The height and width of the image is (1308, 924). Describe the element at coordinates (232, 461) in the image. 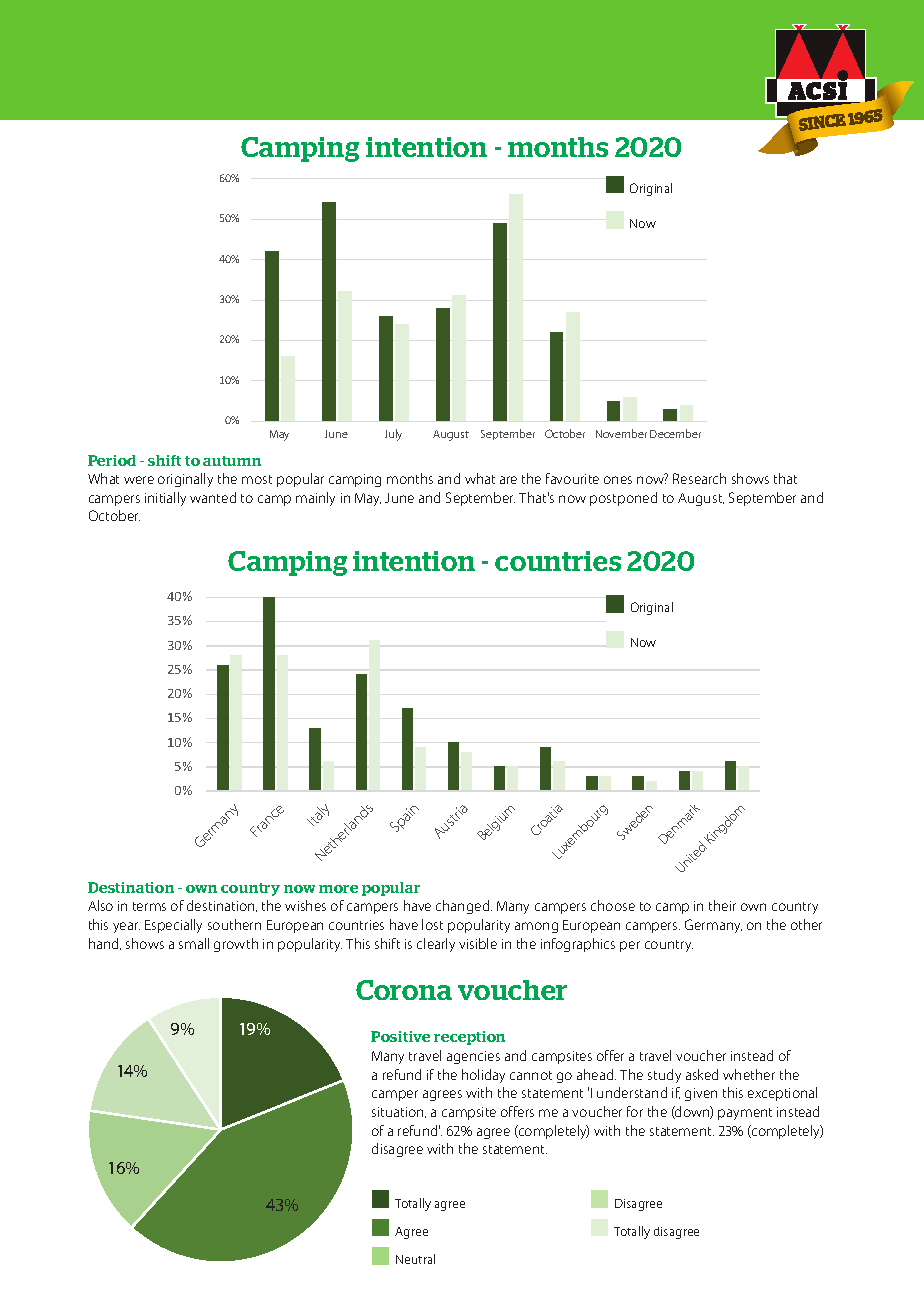

I see `autumn` at that location.
